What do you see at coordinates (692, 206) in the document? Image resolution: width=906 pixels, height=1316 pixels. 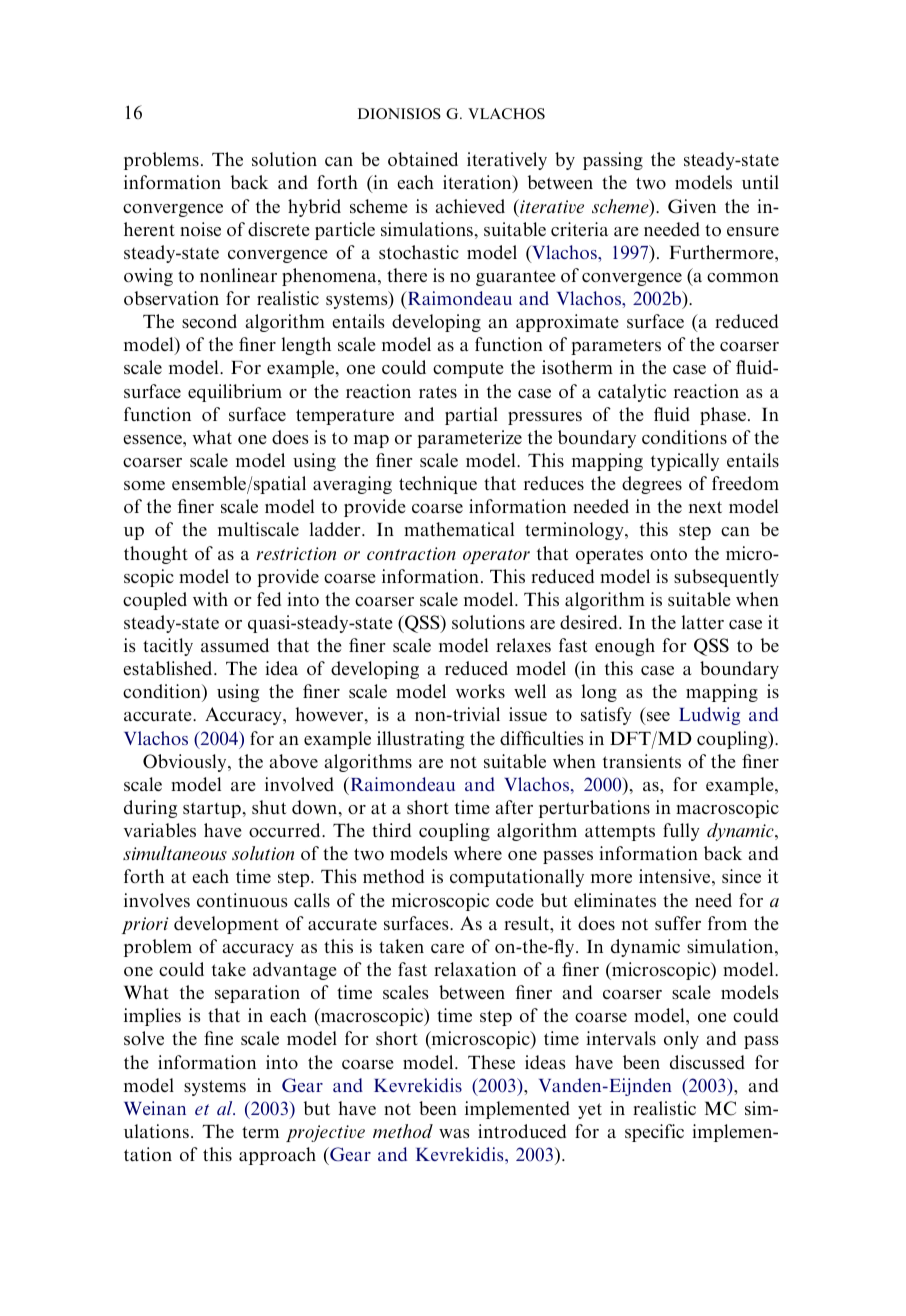 I see `Given` at bounding box center [692, 206].
